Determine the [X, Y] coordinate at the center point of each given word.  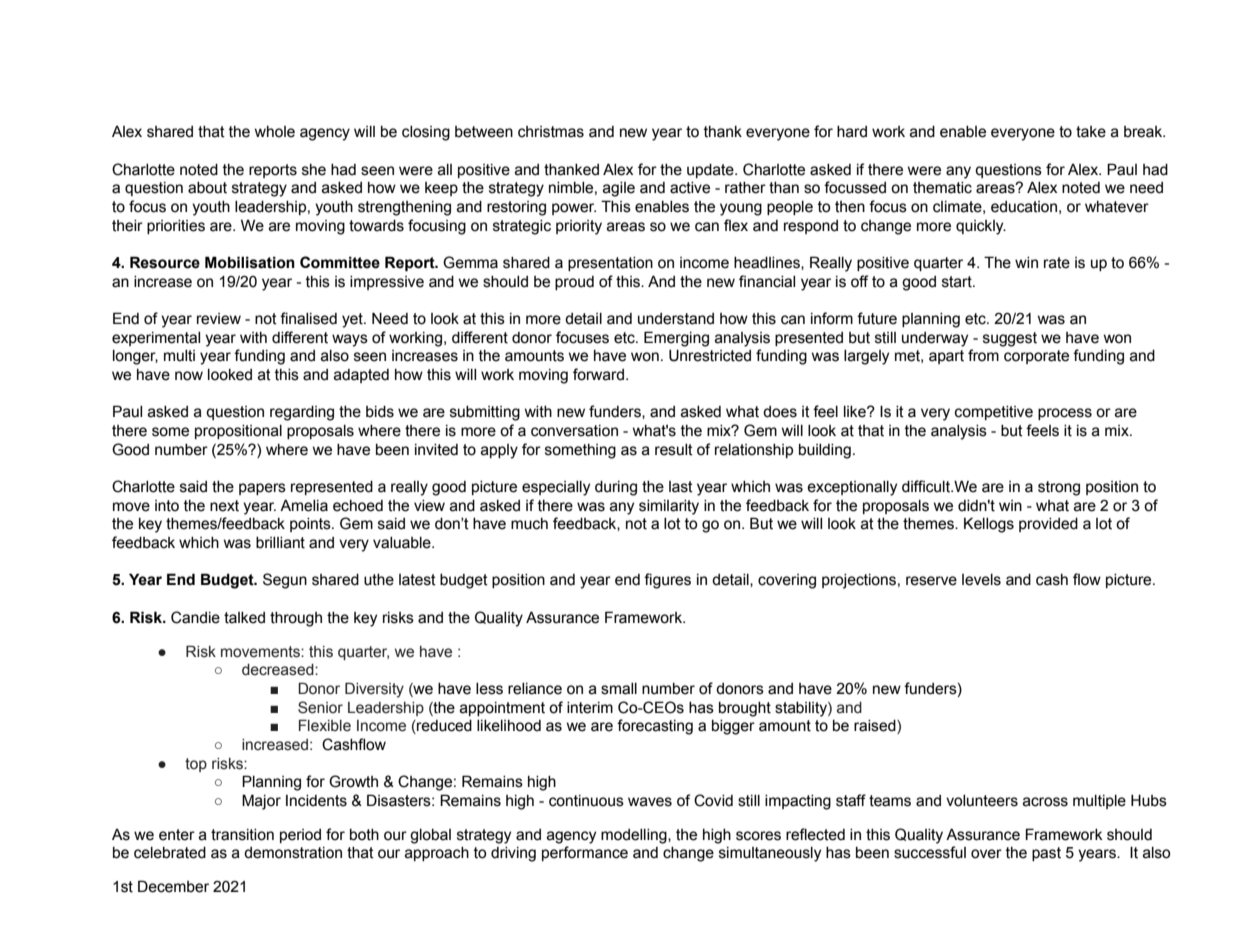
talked [244, 618]
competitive [994, 413]
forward [598, 374]
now [189, 376]
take [1091, 132]
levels [981, 580]
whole [275, 132]
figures [667, 581]
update [711, 171]
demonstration [293, 853]
